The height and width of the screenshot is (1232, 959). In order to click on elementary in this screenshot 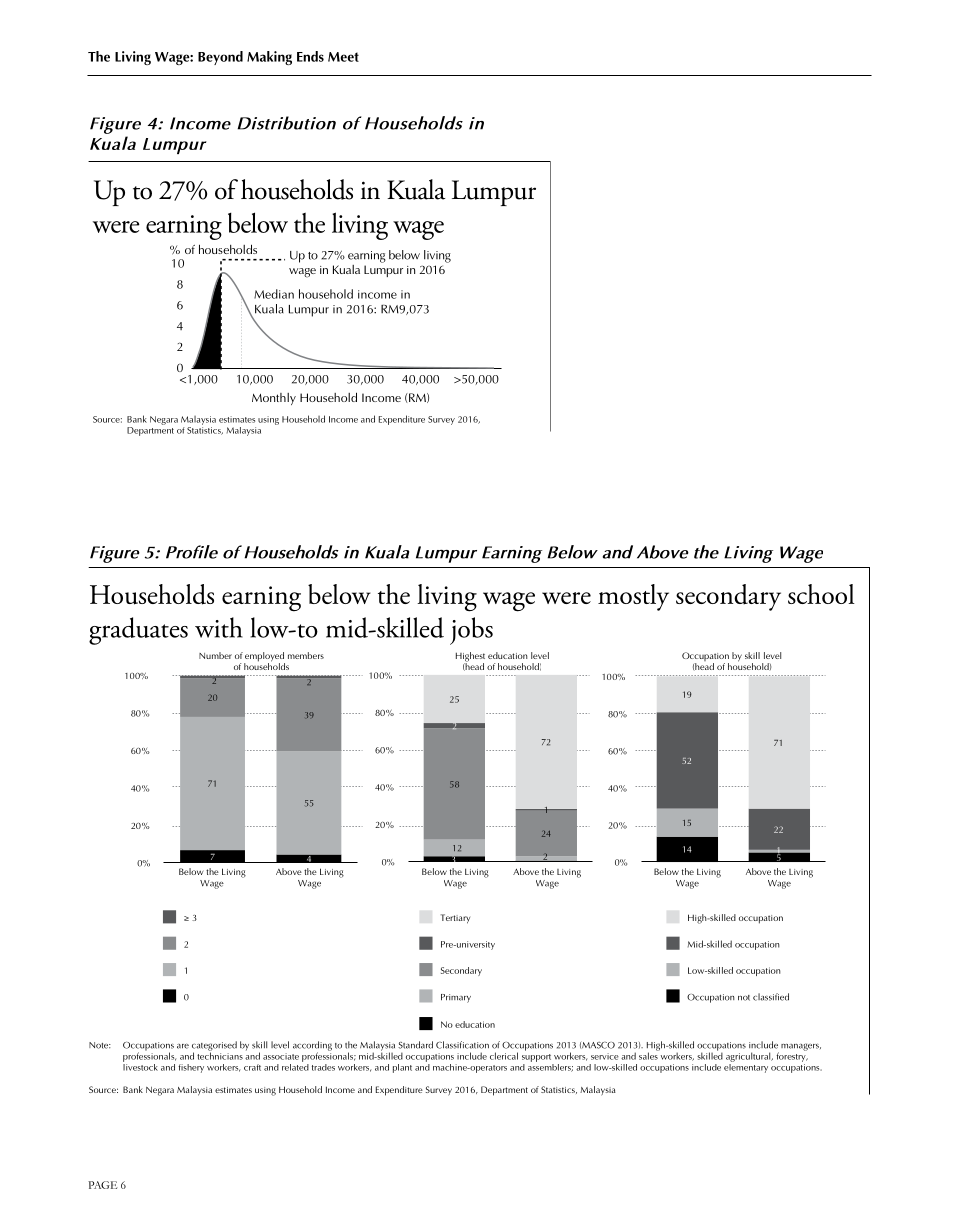, I will do `click(746, 1067)`.
